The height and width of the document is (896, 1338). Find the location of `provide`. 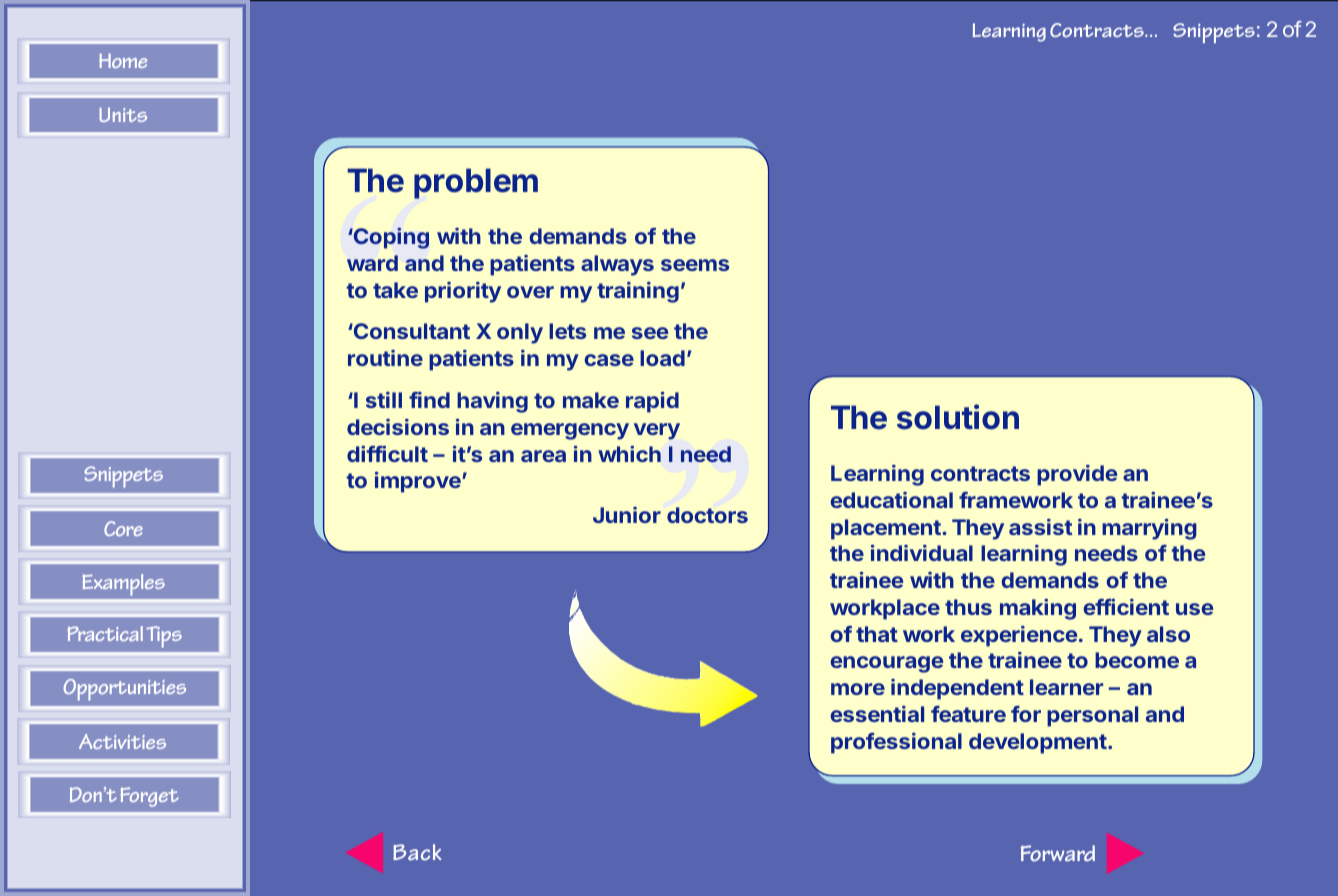

provide is located at coordinates (1077, 475).
